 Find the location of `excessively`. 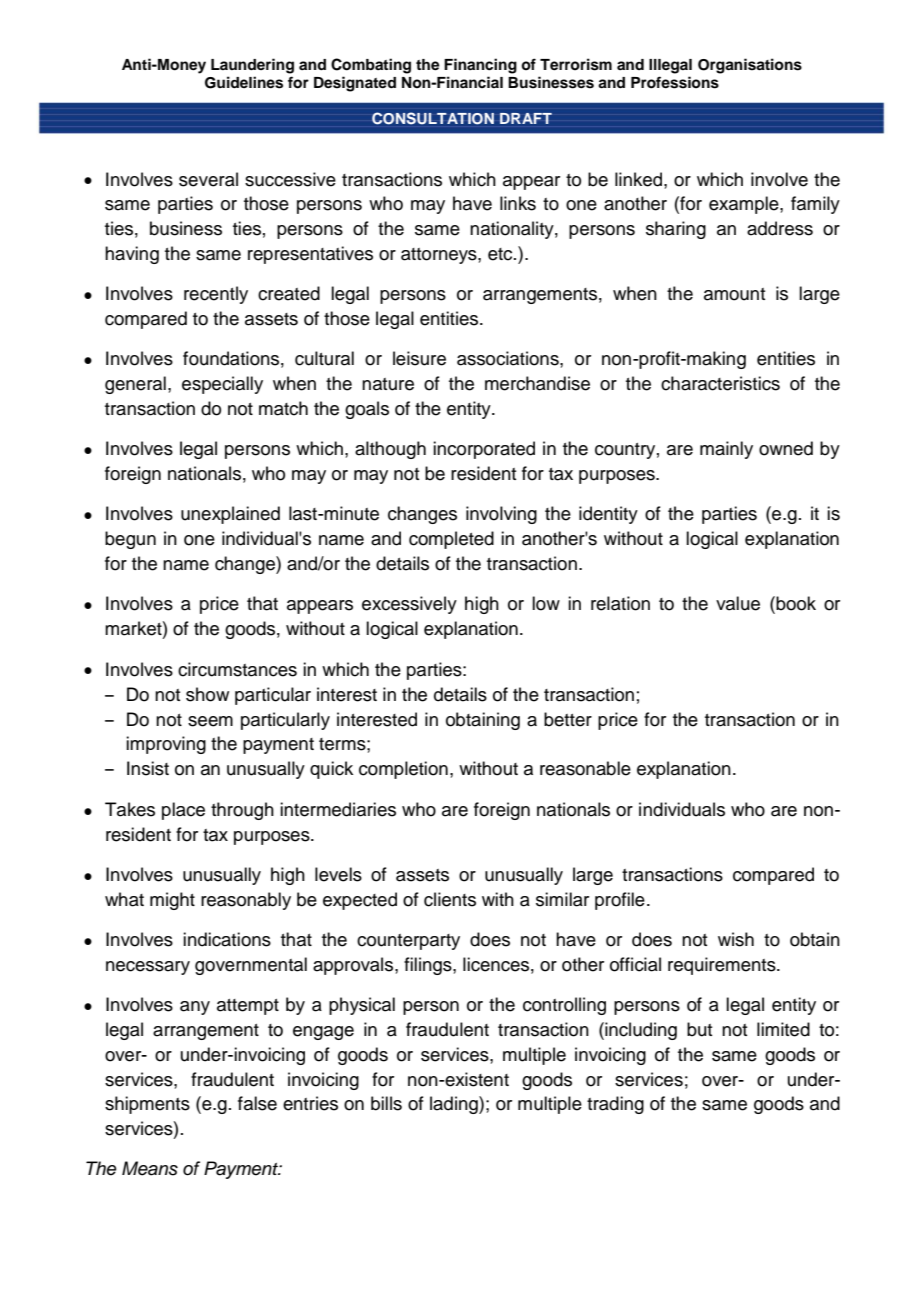

excessively is located at coordinates (409, 605).
